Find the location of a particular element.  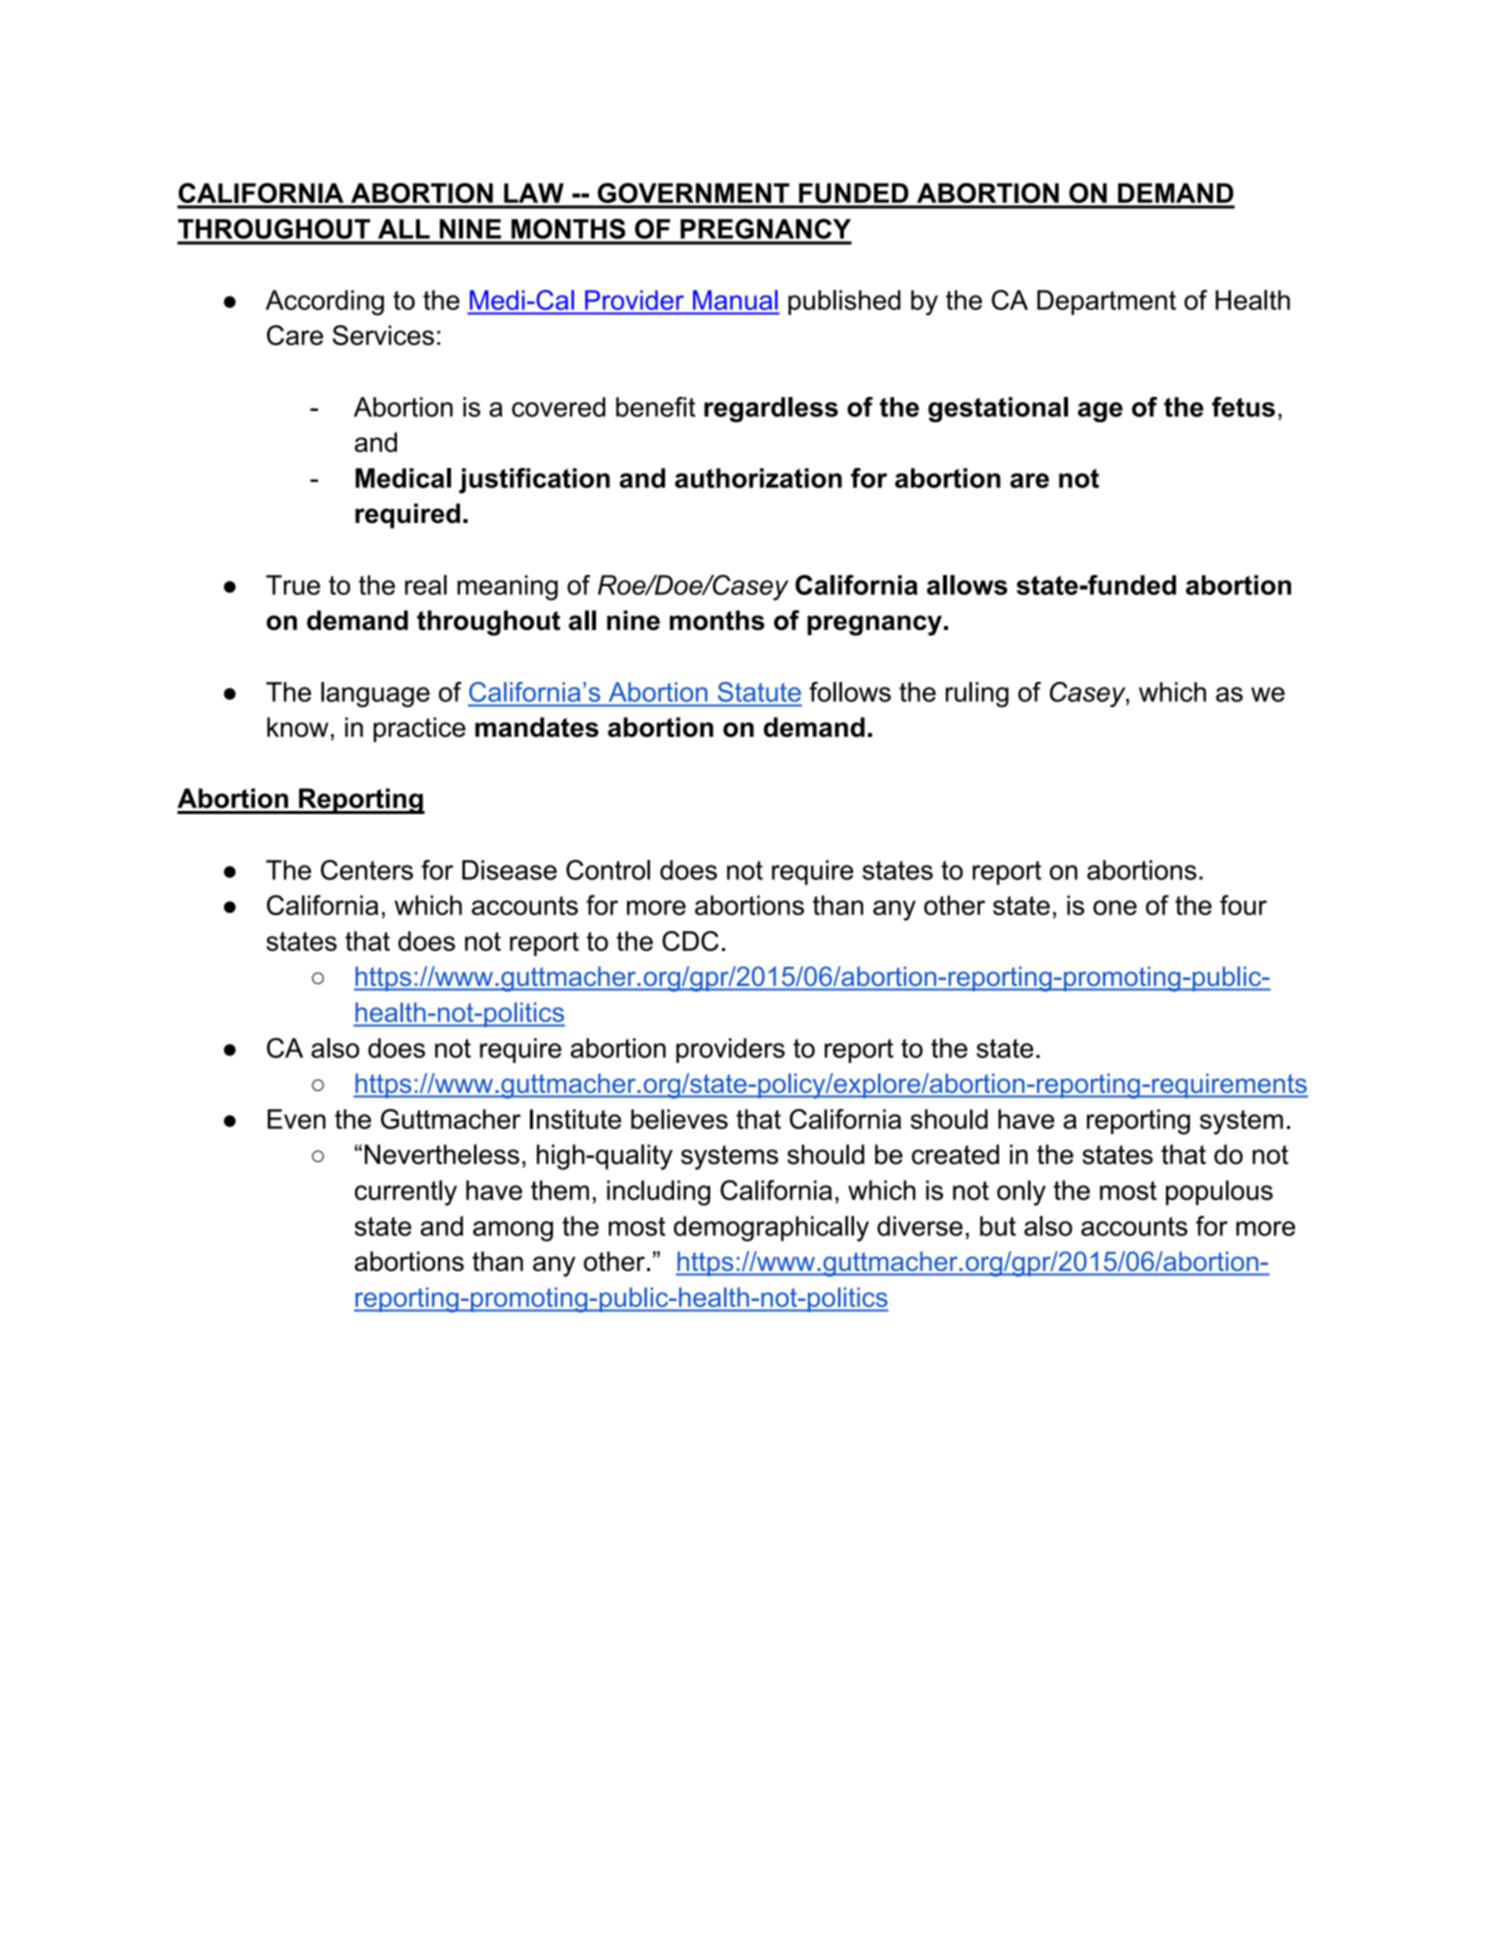

currently is located at coordinates (406, 1193).
